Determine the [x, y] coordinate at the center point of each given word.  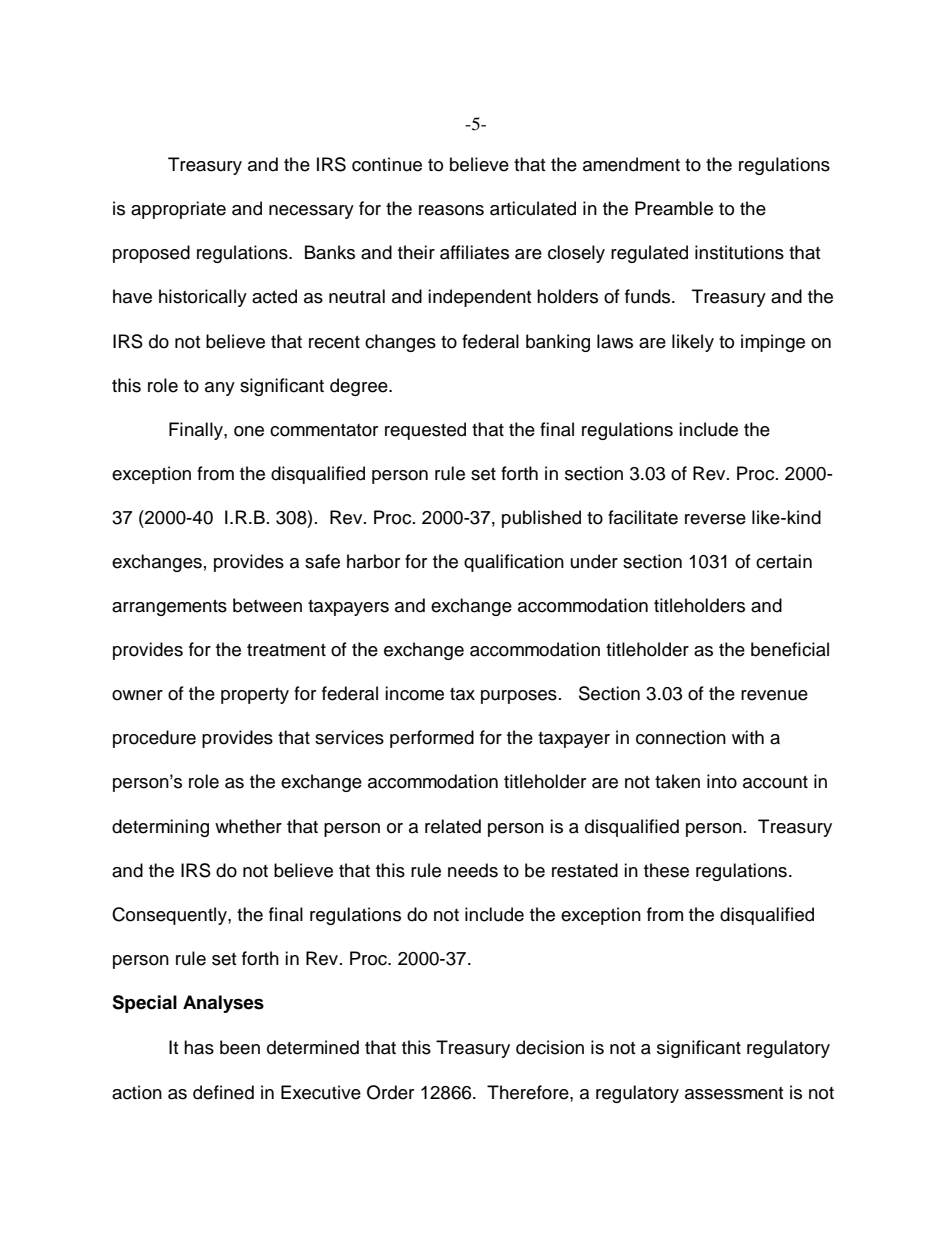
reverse [715, 519]
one [249, 431]
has [199, 1047]
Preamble [674, 208]
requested [425, 431]
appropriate [178, 210]
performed [432, 739]
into [722, 781]
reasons [451, 210]
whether [248, 826]
